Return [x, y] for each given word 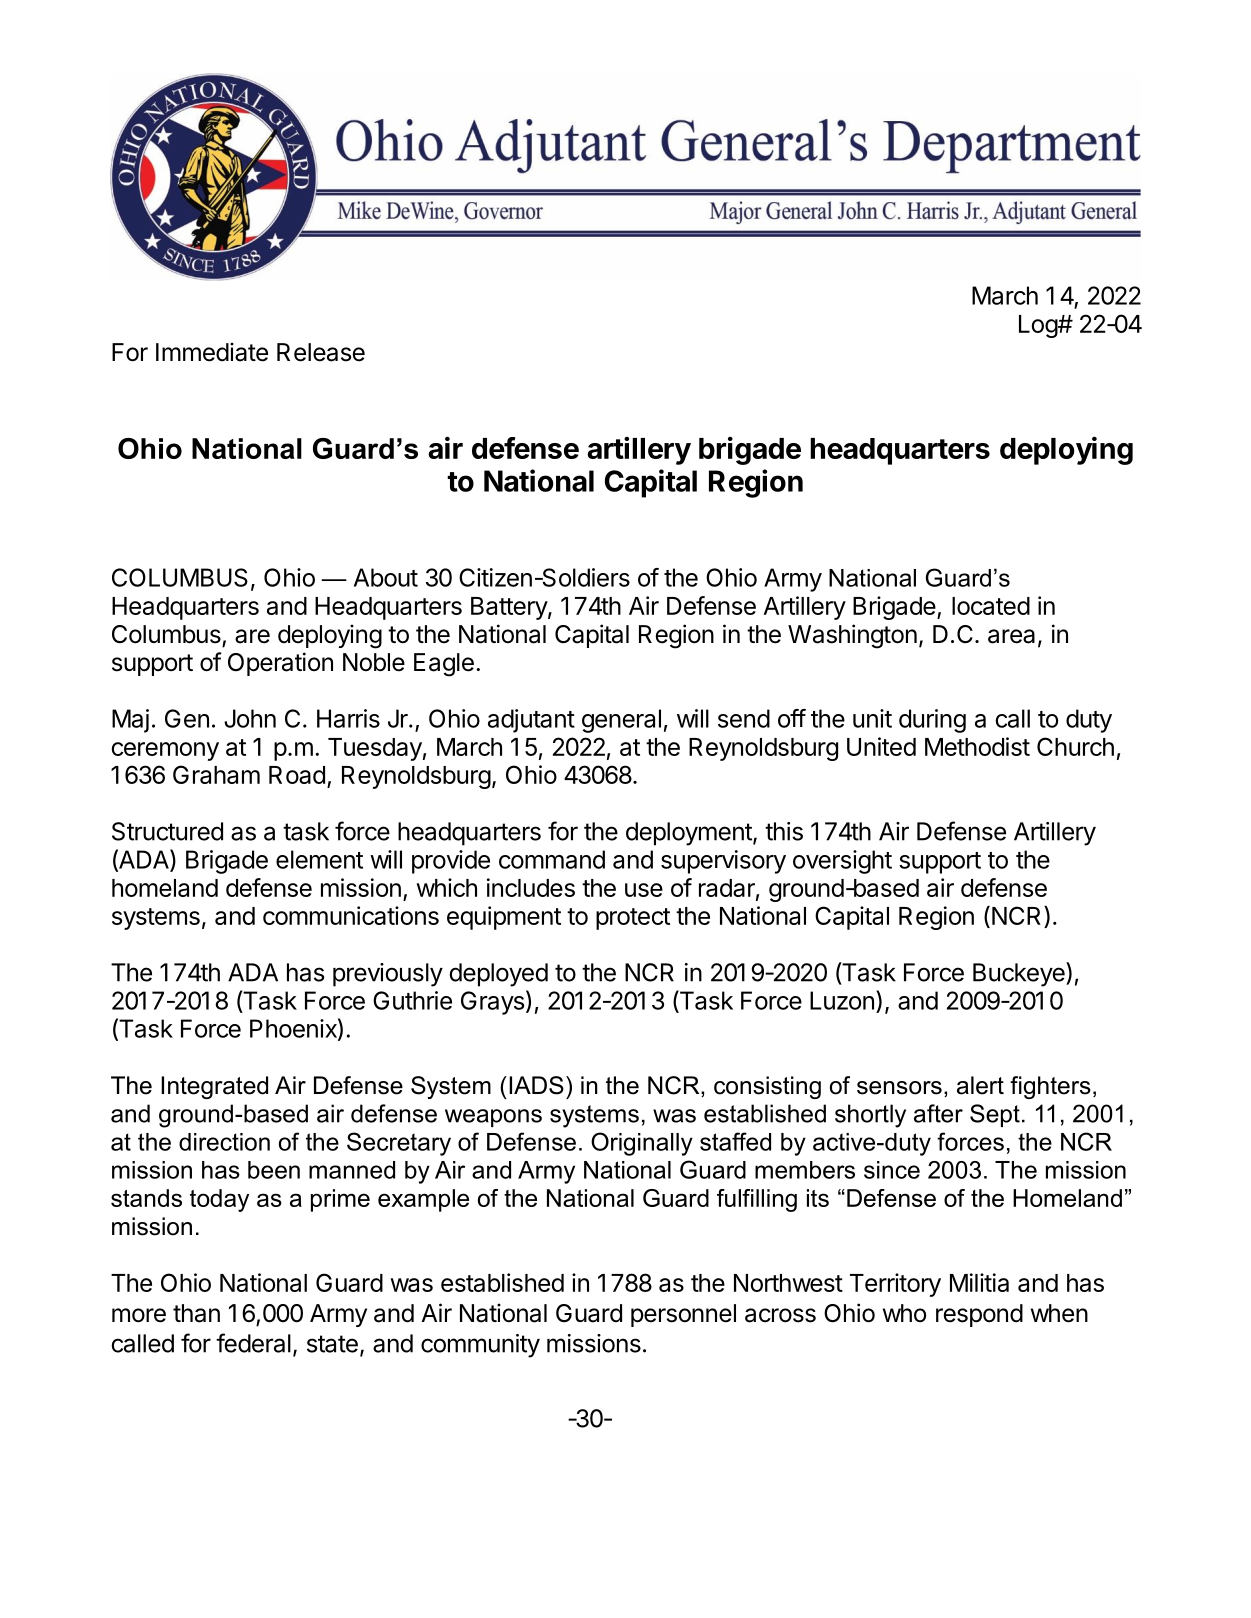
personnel [683, 1315]
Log [1039, 326]
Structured [167, 831]
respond [979, 1315]
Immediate [212, 352]
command [552, 859]
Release [321, 352]
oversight [842, 862]
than [196, 1313]
